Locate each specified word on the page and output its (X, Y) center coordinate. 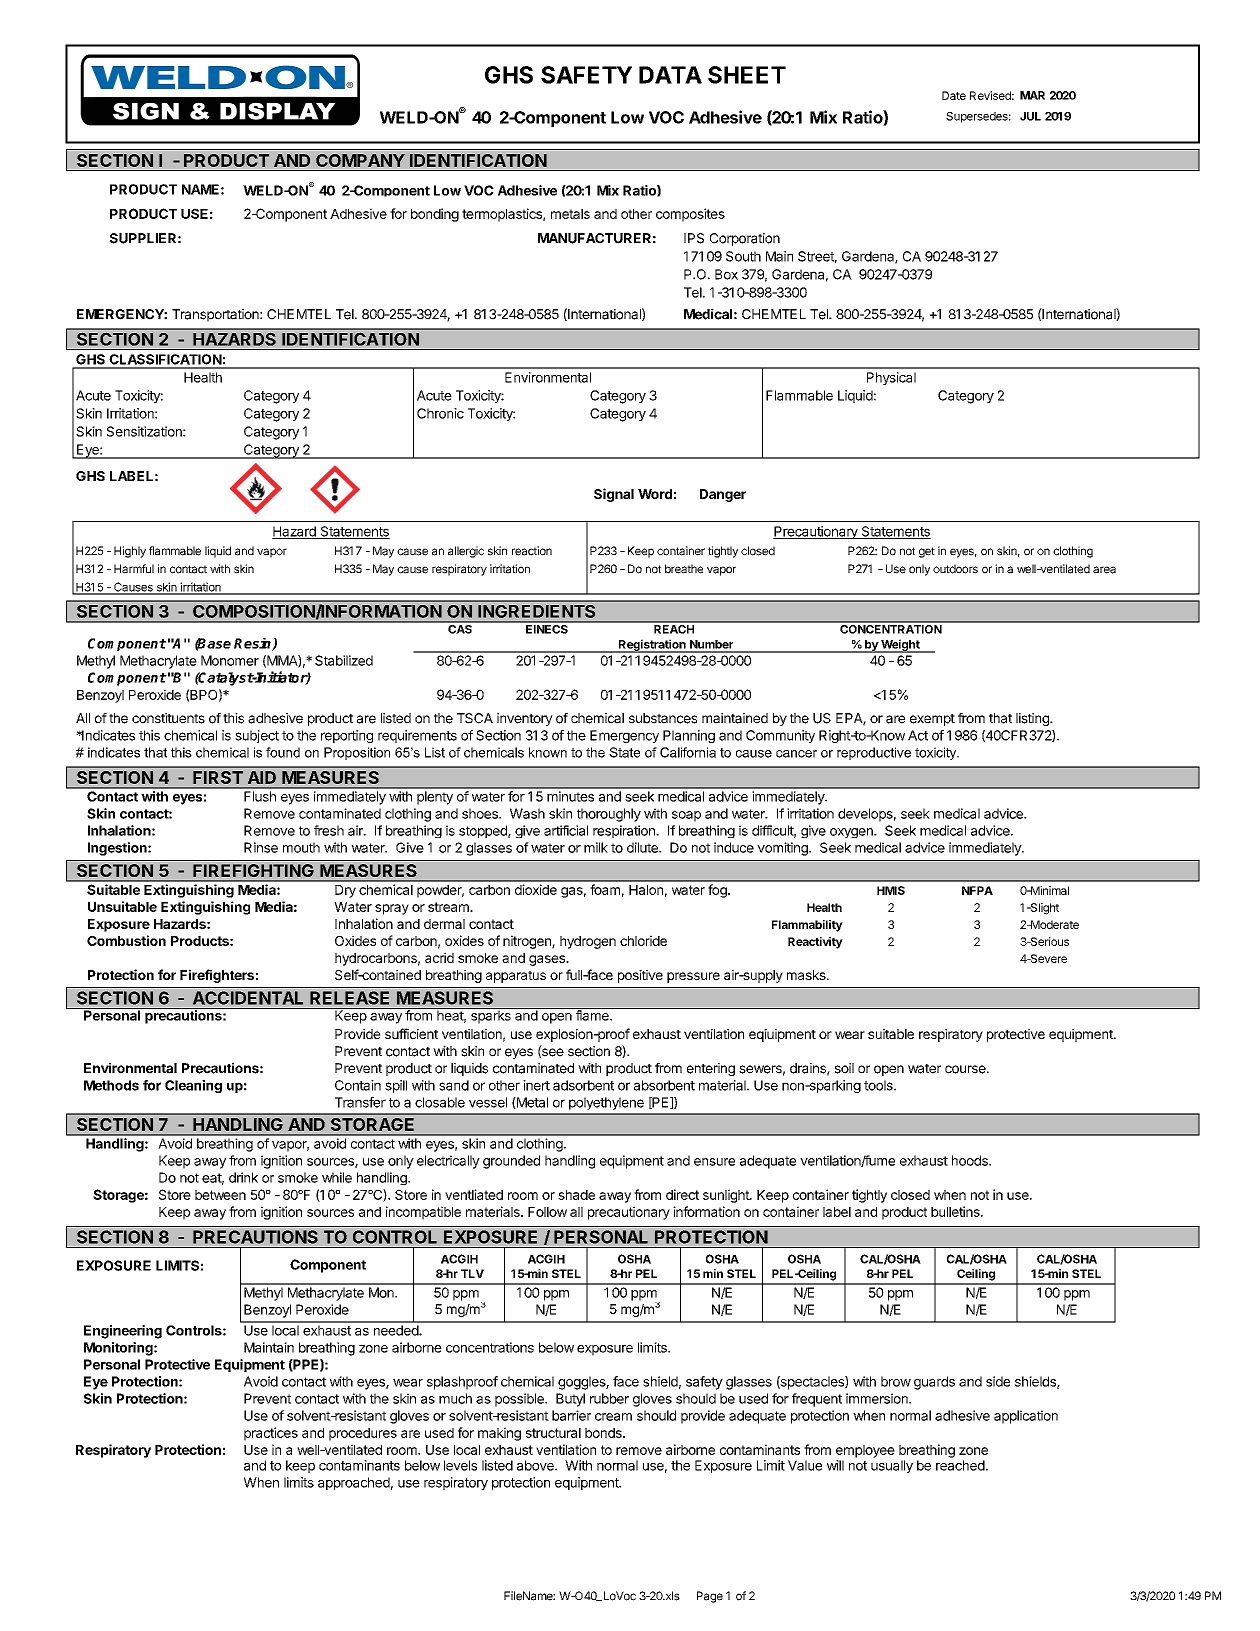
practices (271, 1434)
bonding (435, 215)
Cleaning (193, 1086)
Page (710, 1597)
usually (892, 1466)
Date (954, 95)
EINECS (547, 628)
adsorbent (583, 1085)
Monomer (230, 660)
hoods (971, 1160)
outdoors (955, 569)
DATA (670, 75)
